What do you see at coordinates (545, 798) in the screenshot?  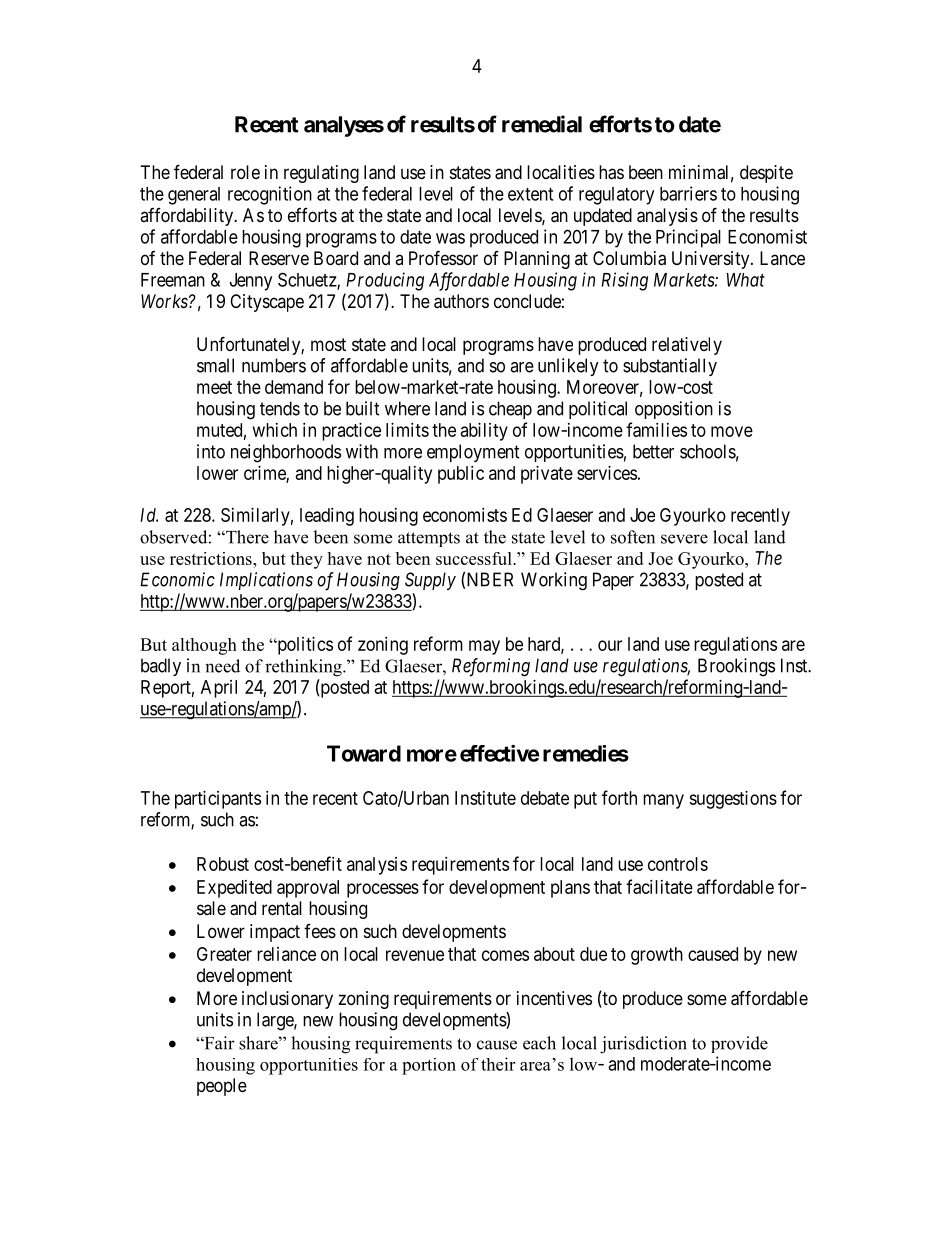 I see `debate` at bounding box center [545, 798].
